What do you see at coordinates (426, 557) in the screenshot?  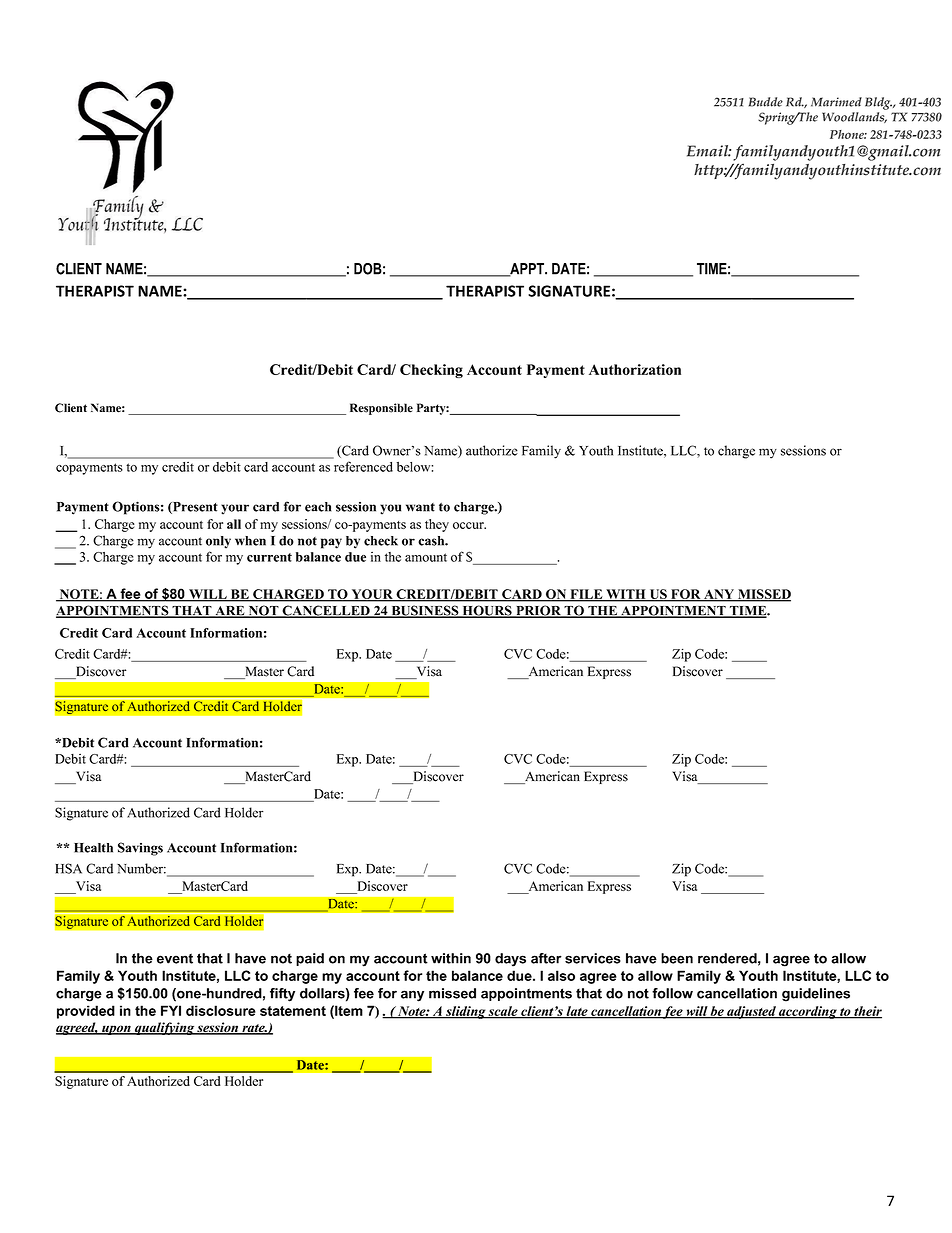 I see `amount` at bounding box center [426, 557].
